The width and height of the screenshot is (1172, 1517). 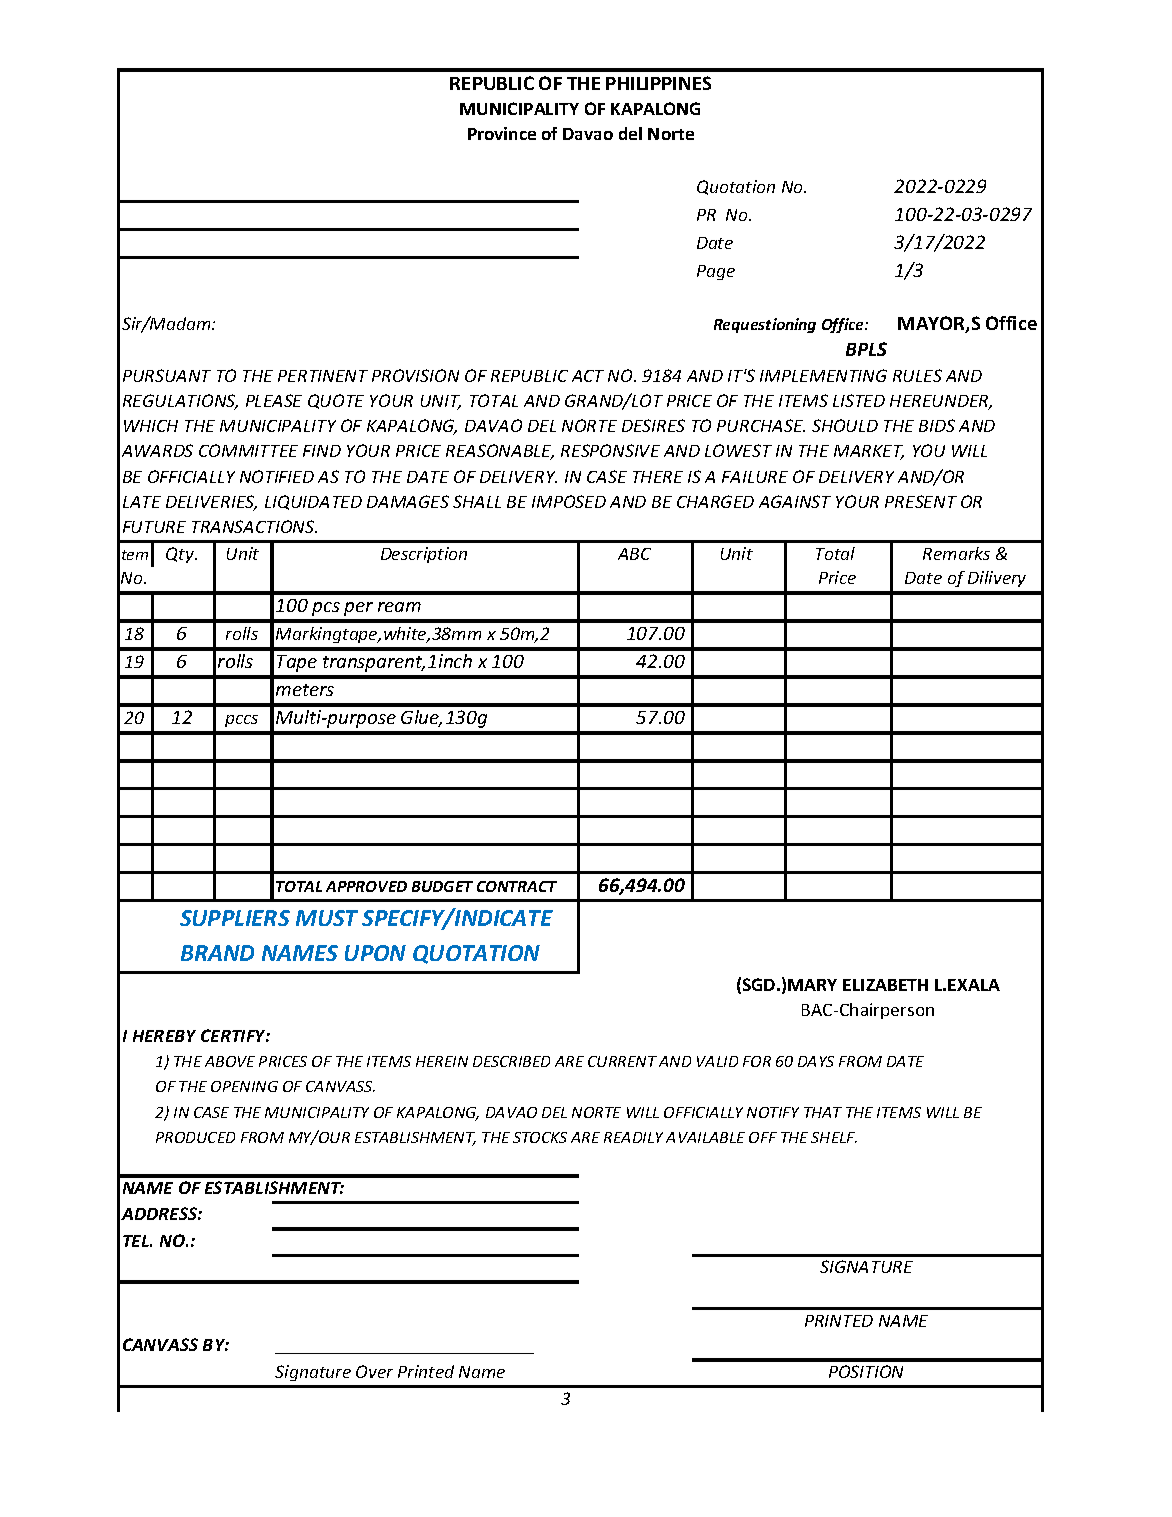 What do you see at coordinates (502, 133) in the screenshot?
I see `Province` at bounding box center [502, 133].
